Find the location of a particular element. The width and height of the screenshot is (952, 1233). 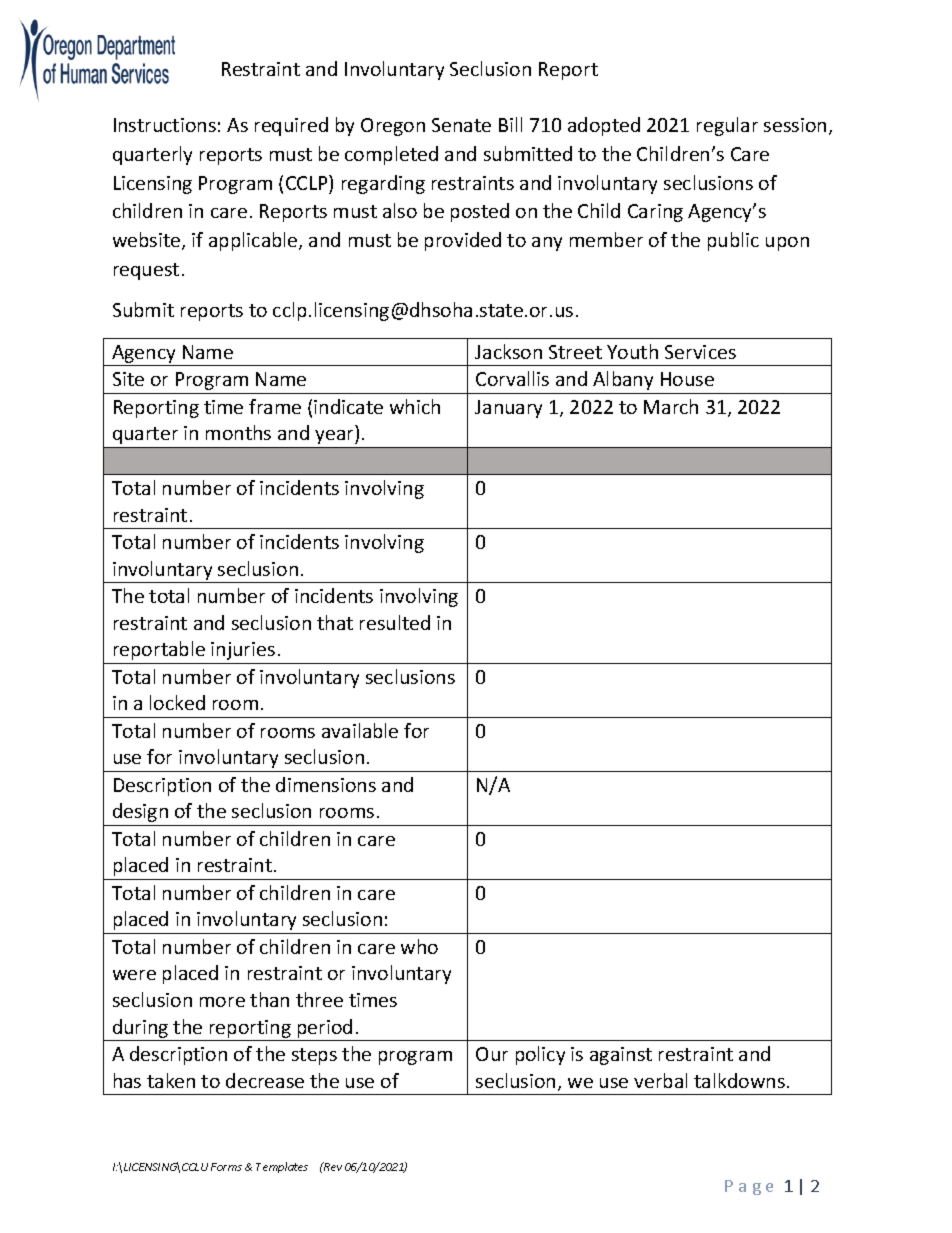

injuries is located at coordinates (243, 651).
